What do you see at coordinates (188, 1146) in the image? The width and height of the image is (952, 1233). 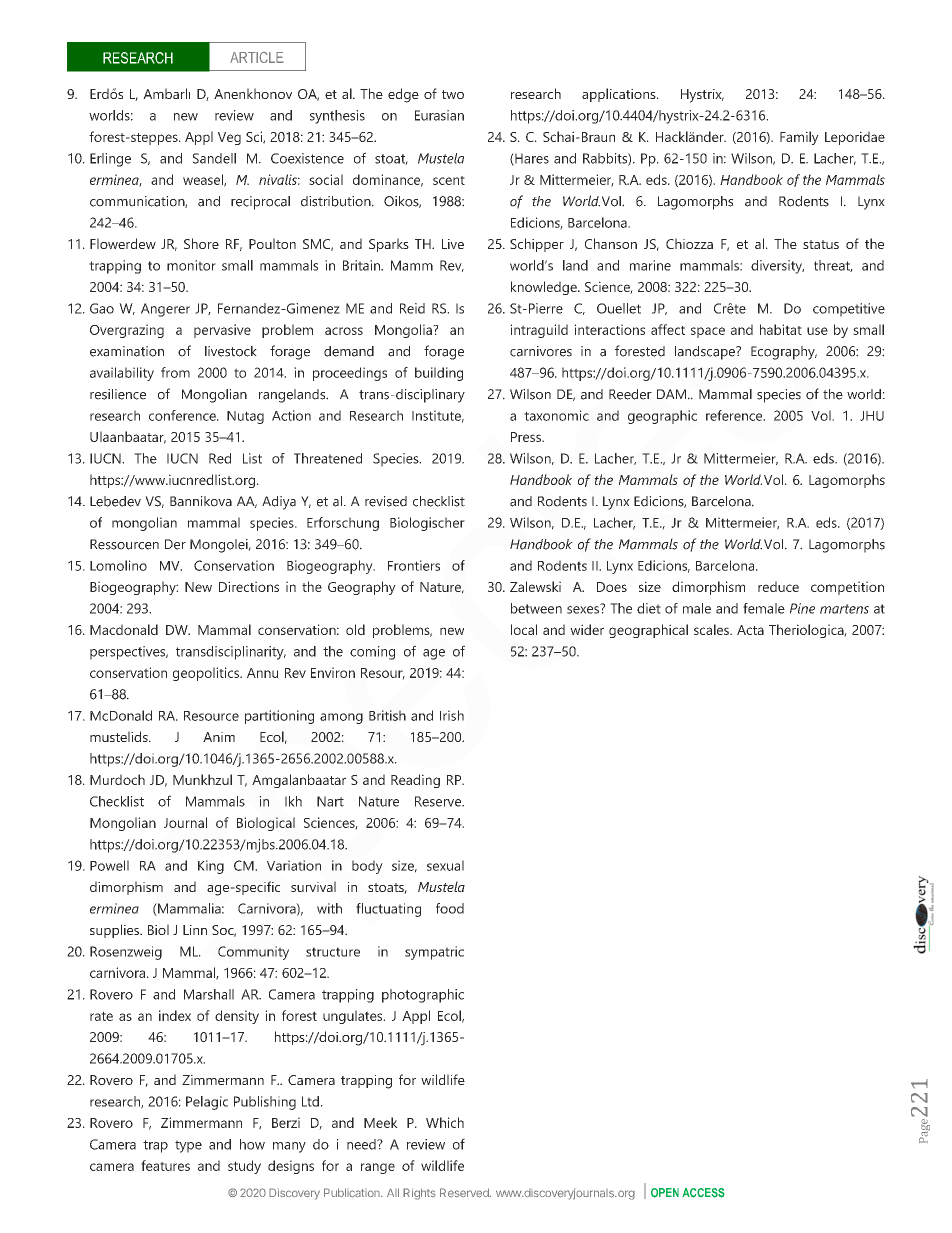 I see `type` at bounding box center [188, 1146].
